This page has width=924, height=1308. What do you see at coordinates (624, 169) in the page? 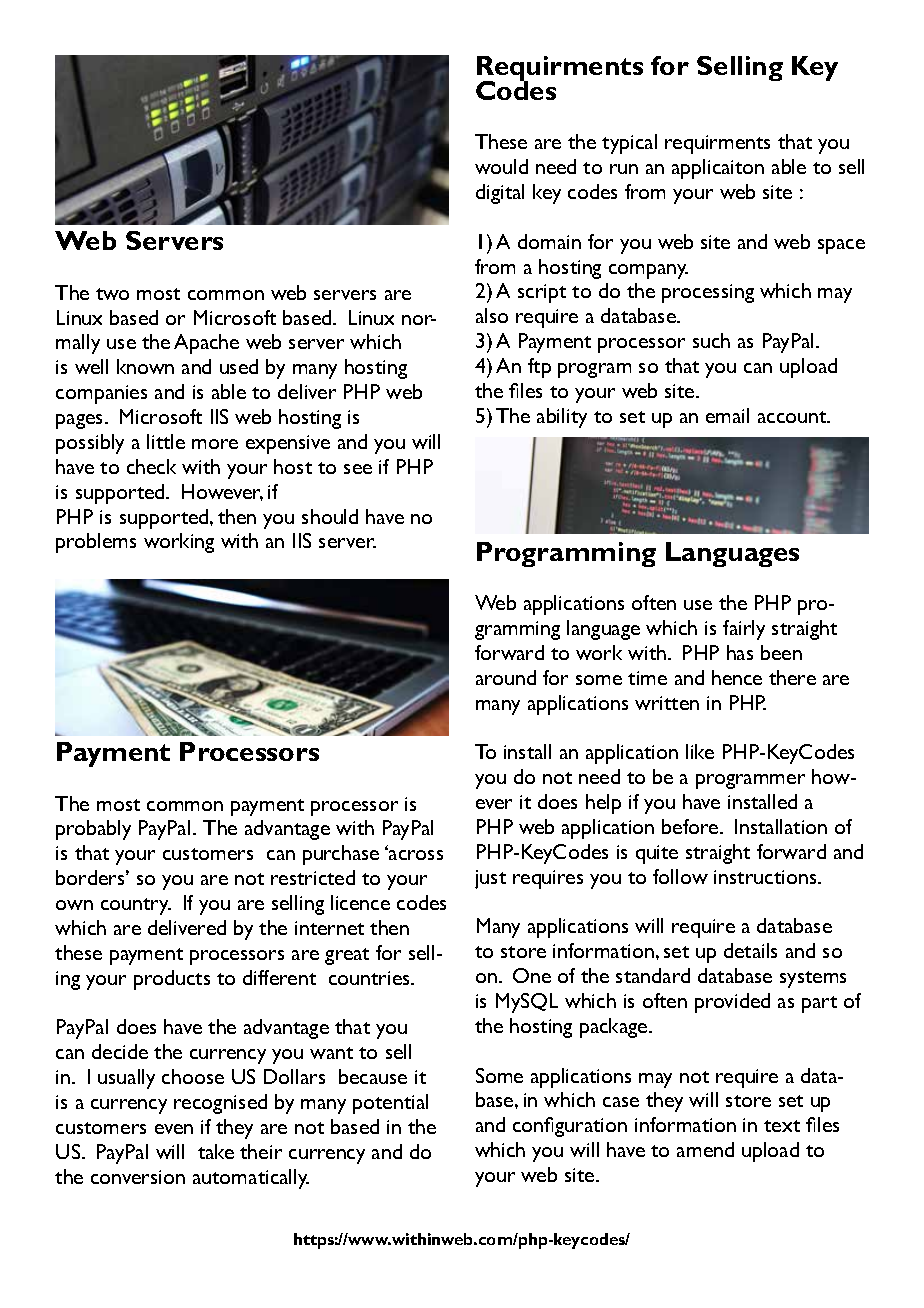
I see `run` at bounding box center [624, 169].
